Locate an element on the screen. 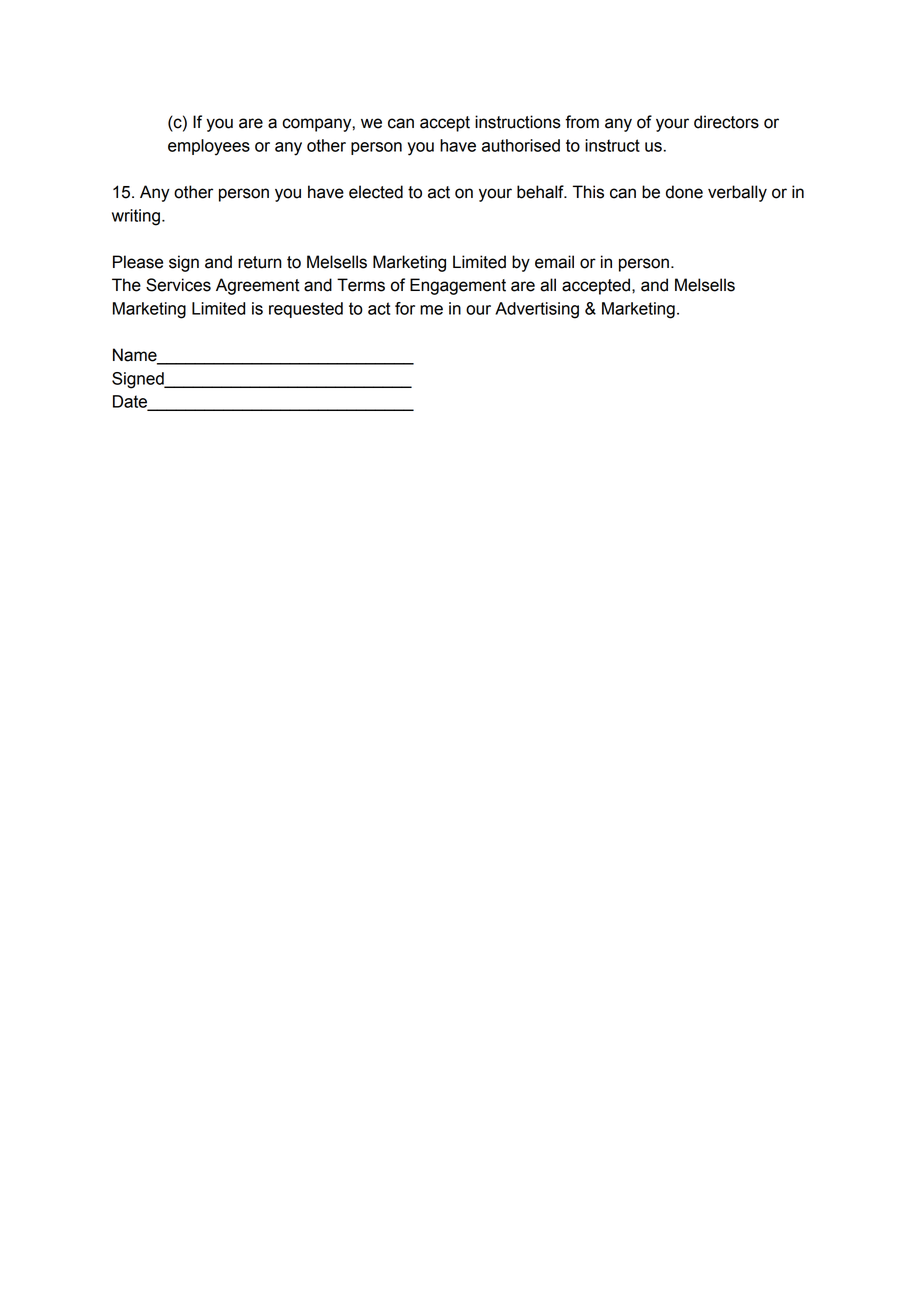 The image size is (924, 1308). This is located at coordinates (588, 192).
